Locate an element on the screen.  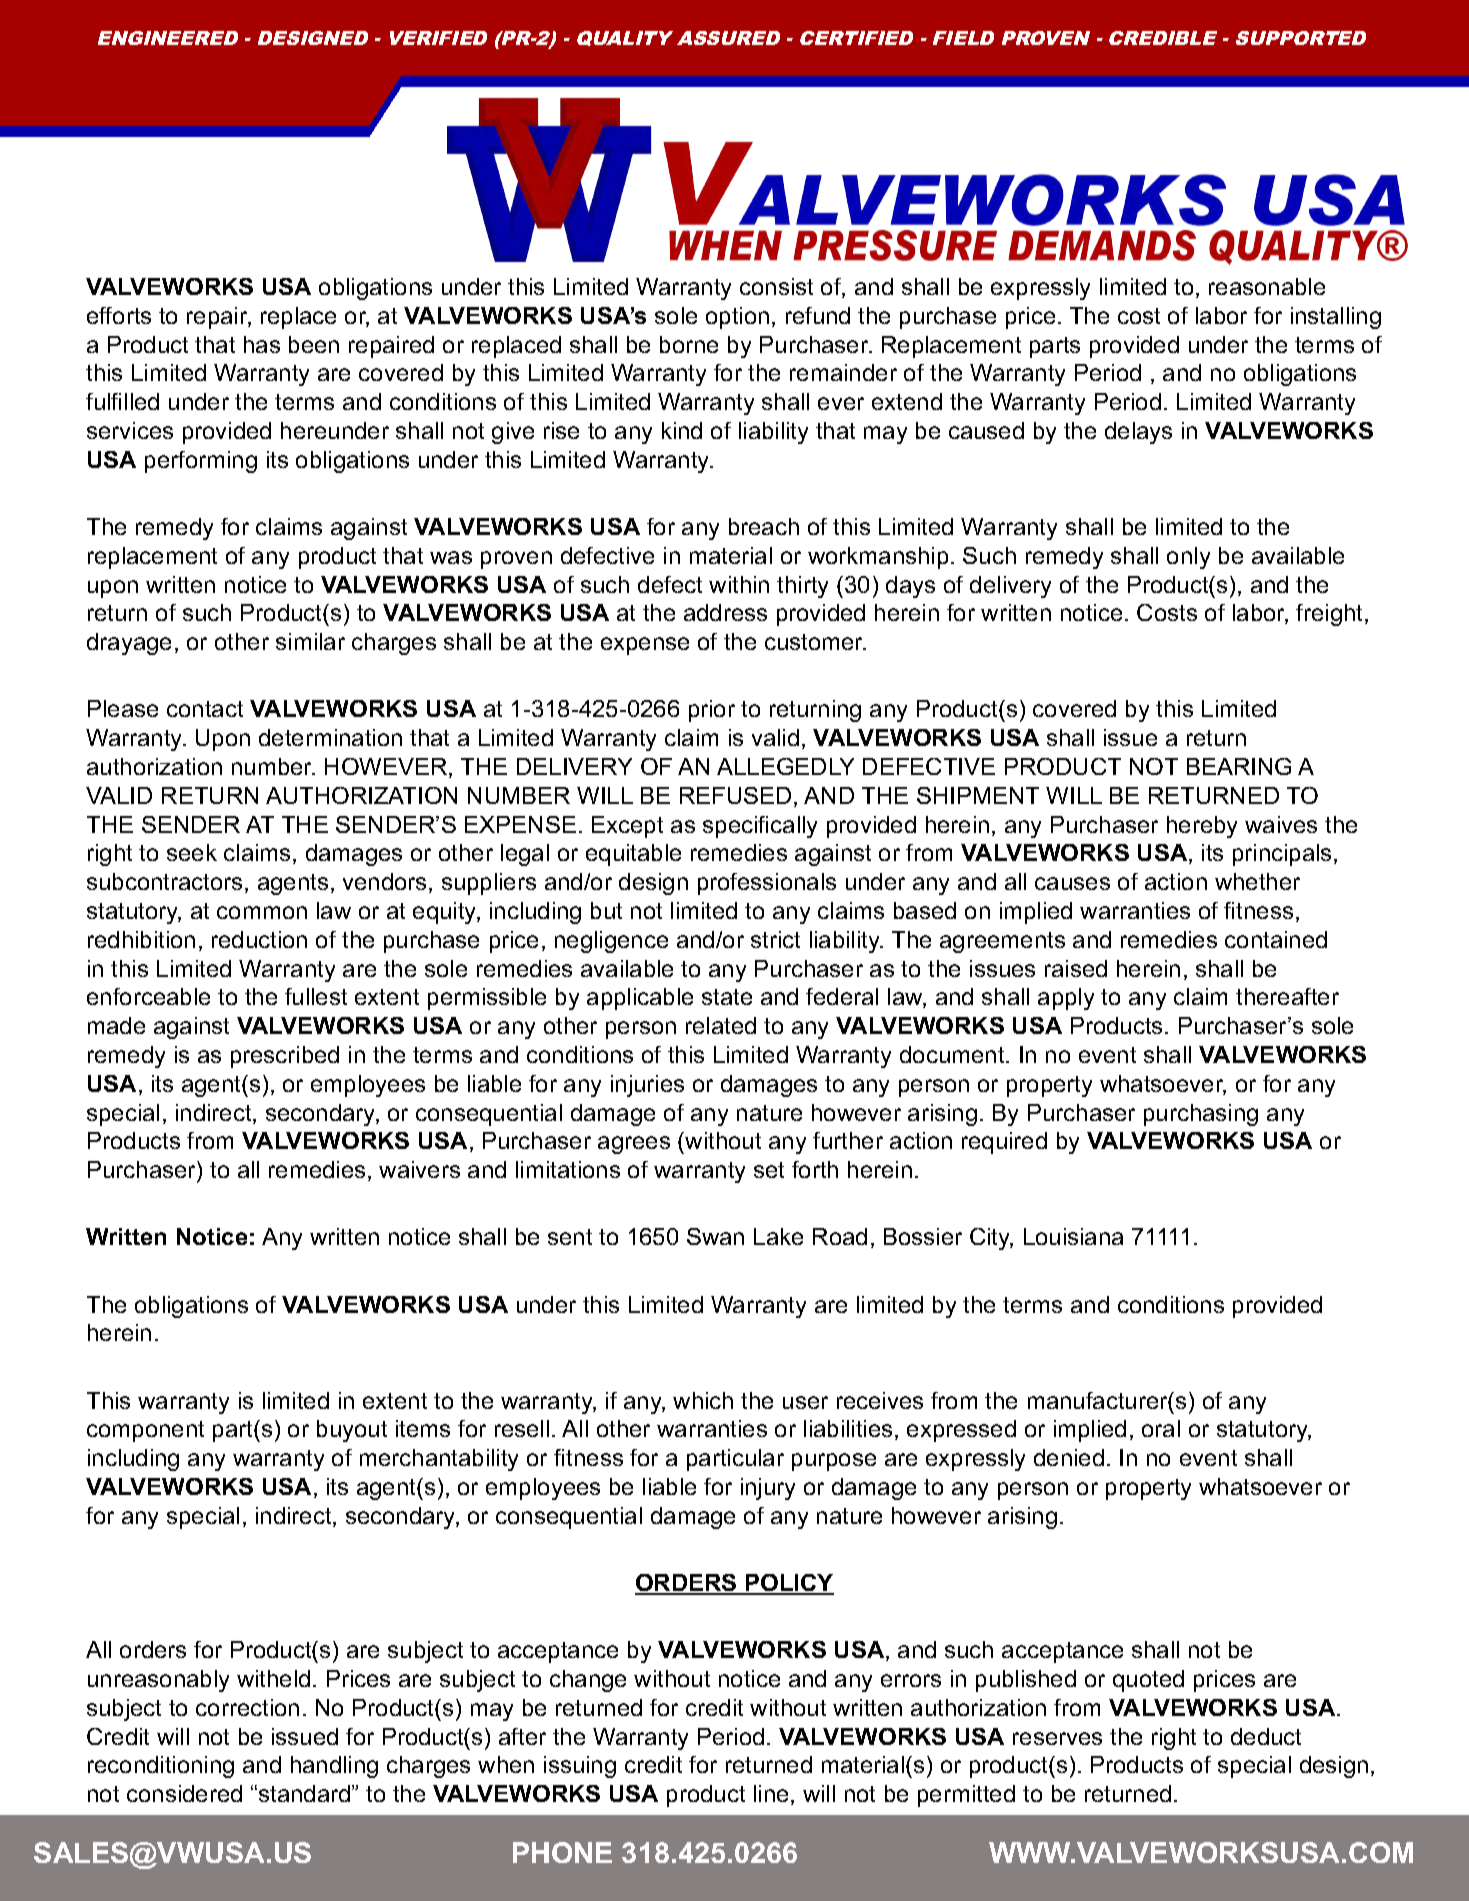
which is located at coordinates (703, 1400).
